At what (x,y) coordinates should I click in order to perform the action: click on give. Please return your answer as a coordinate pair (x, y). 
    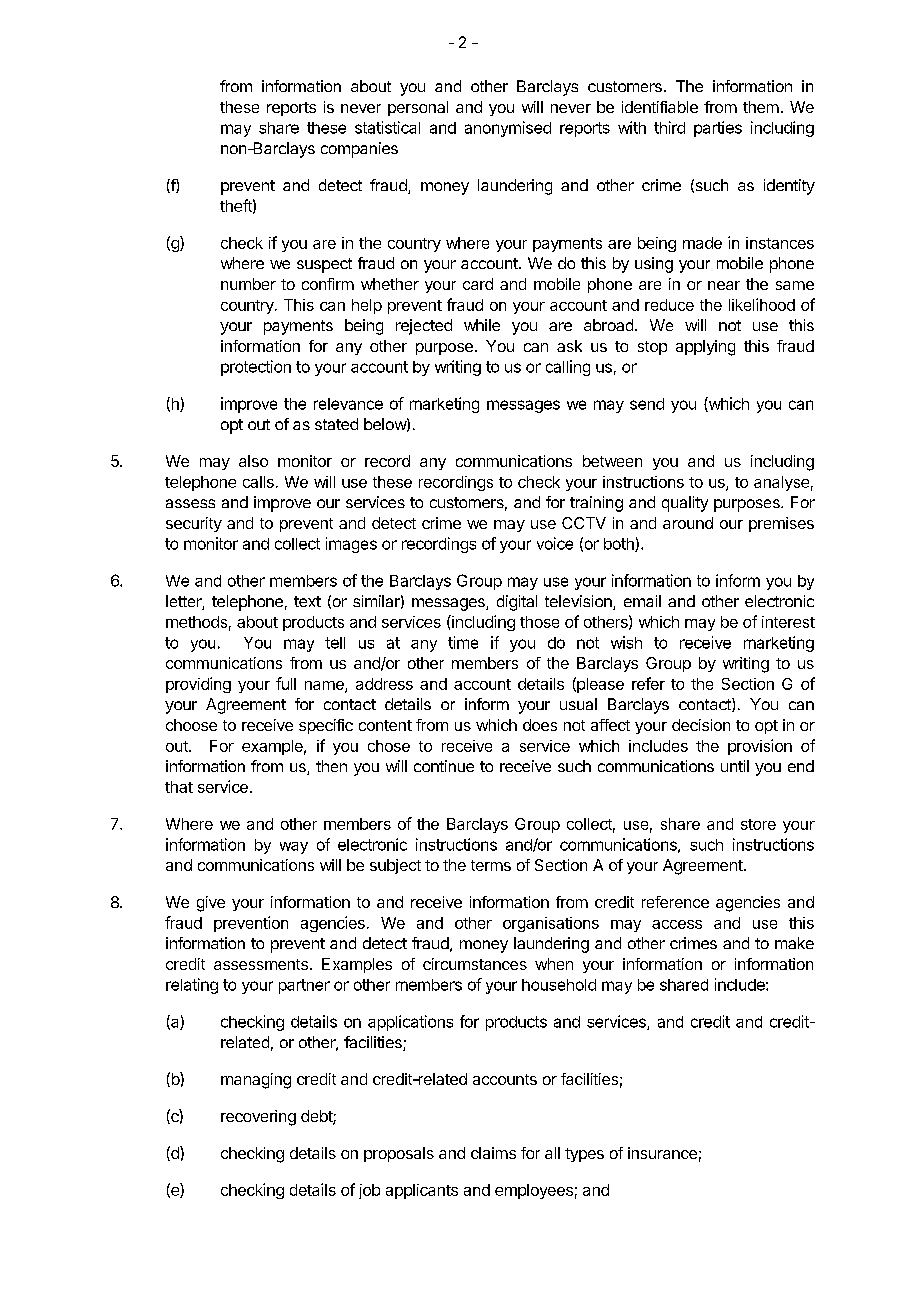
    Looking at the image, I should click on (211, 904).
